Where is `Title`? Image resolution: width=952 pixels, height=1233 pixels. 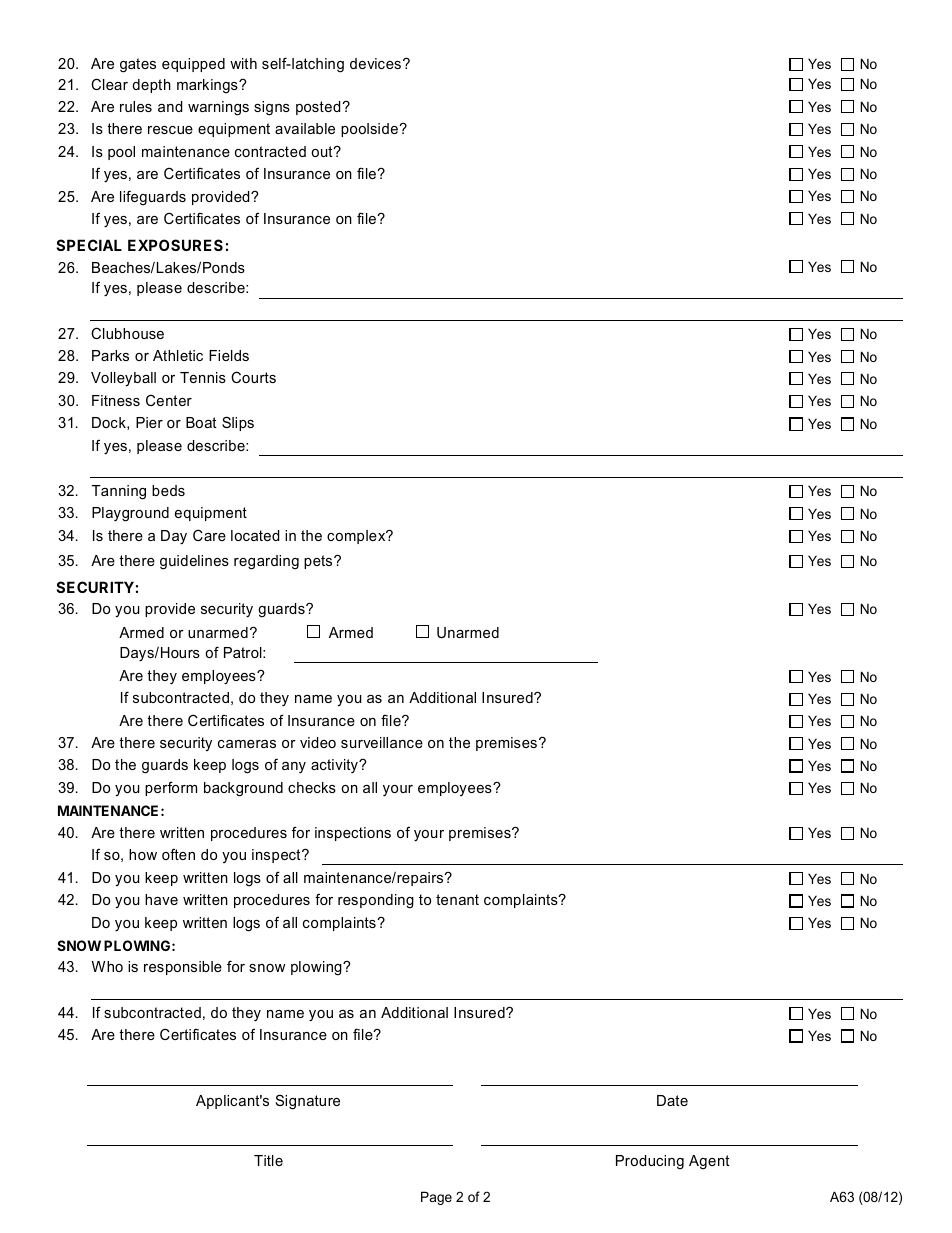
Title is located at coordinates (268, 1160).
